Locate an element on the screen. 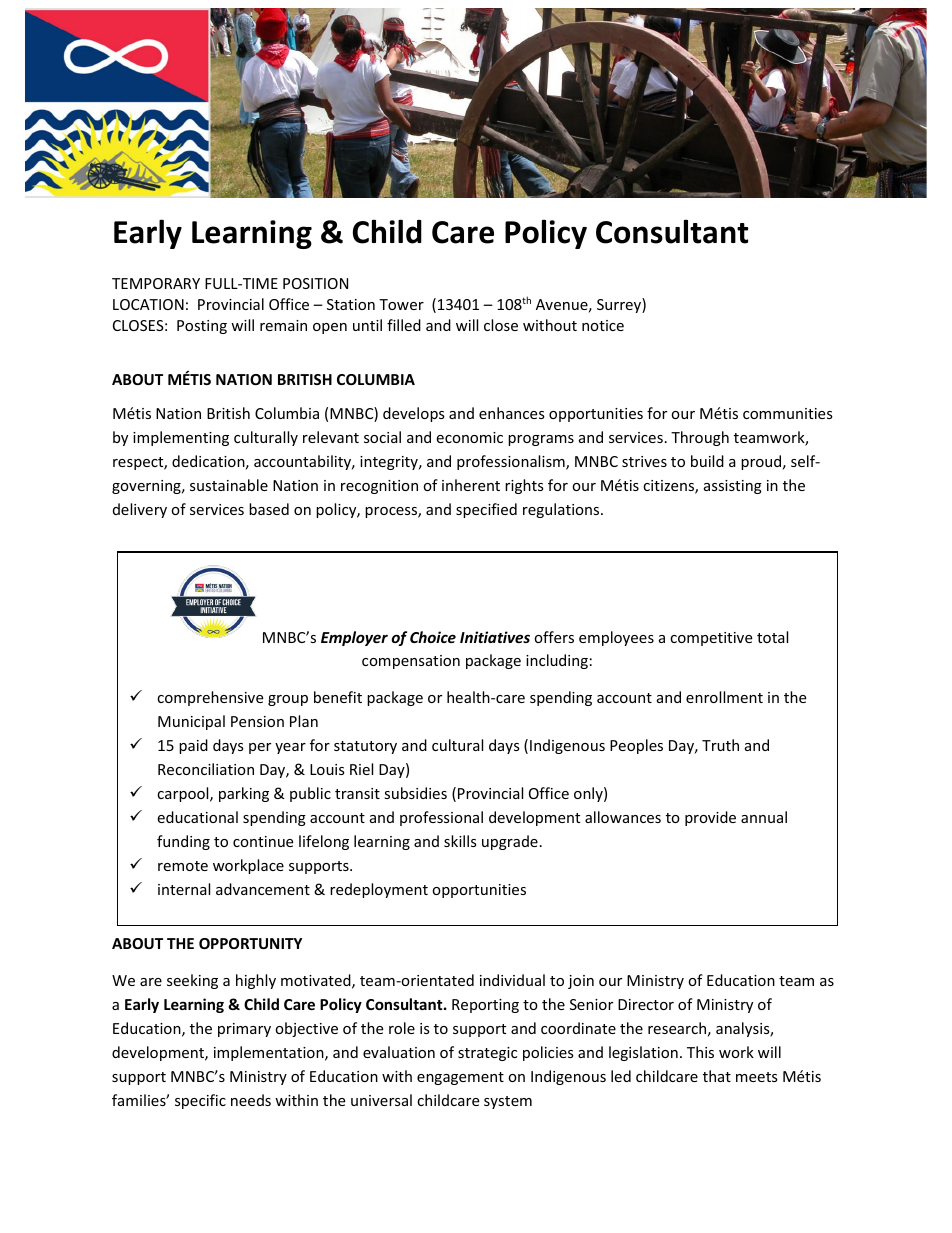 This screenshot has height=1233, width=952. comprehensive is located at coordinates (210, 698).
